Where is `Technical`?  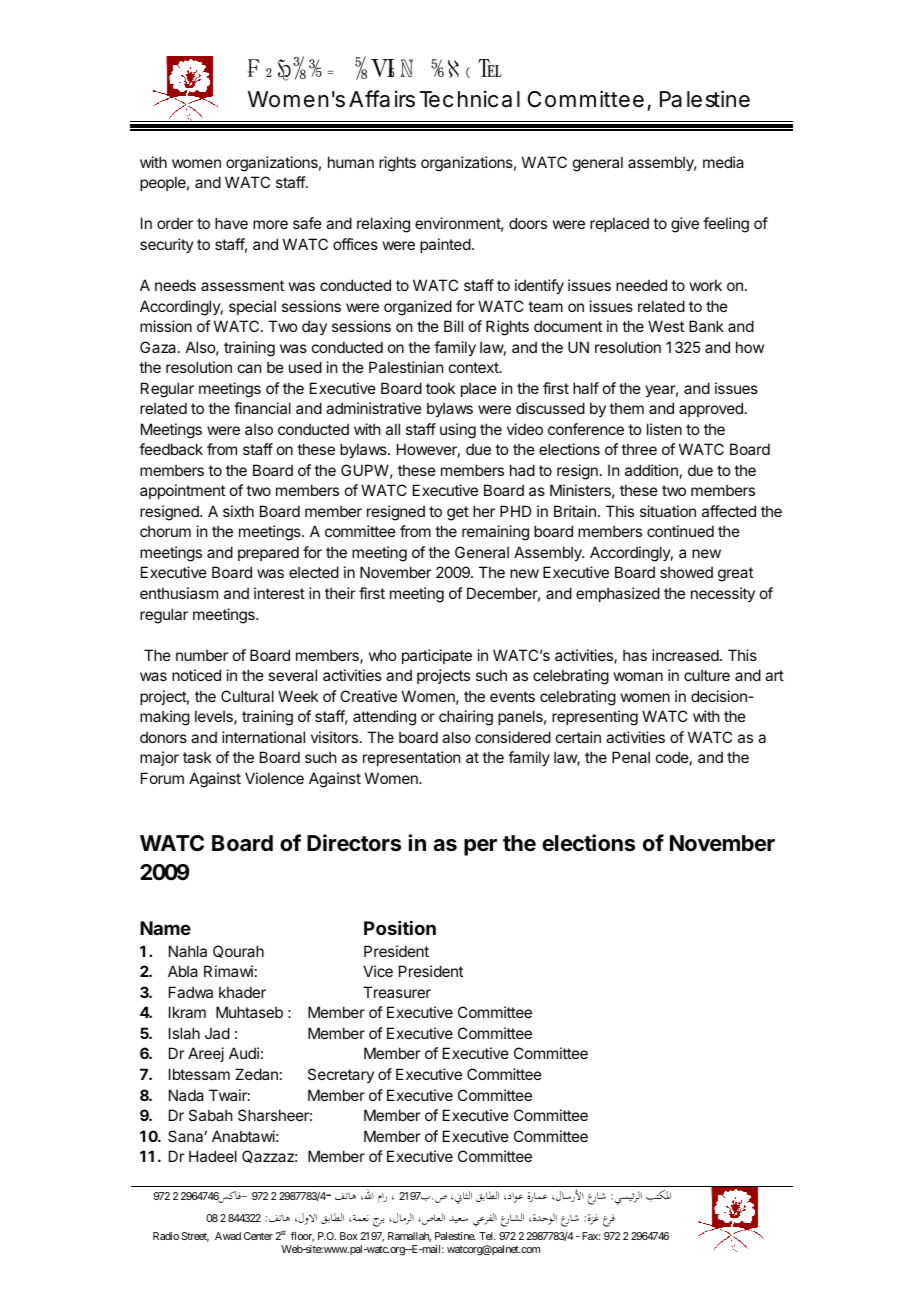
Technical is located at coordinates (469, 99).
